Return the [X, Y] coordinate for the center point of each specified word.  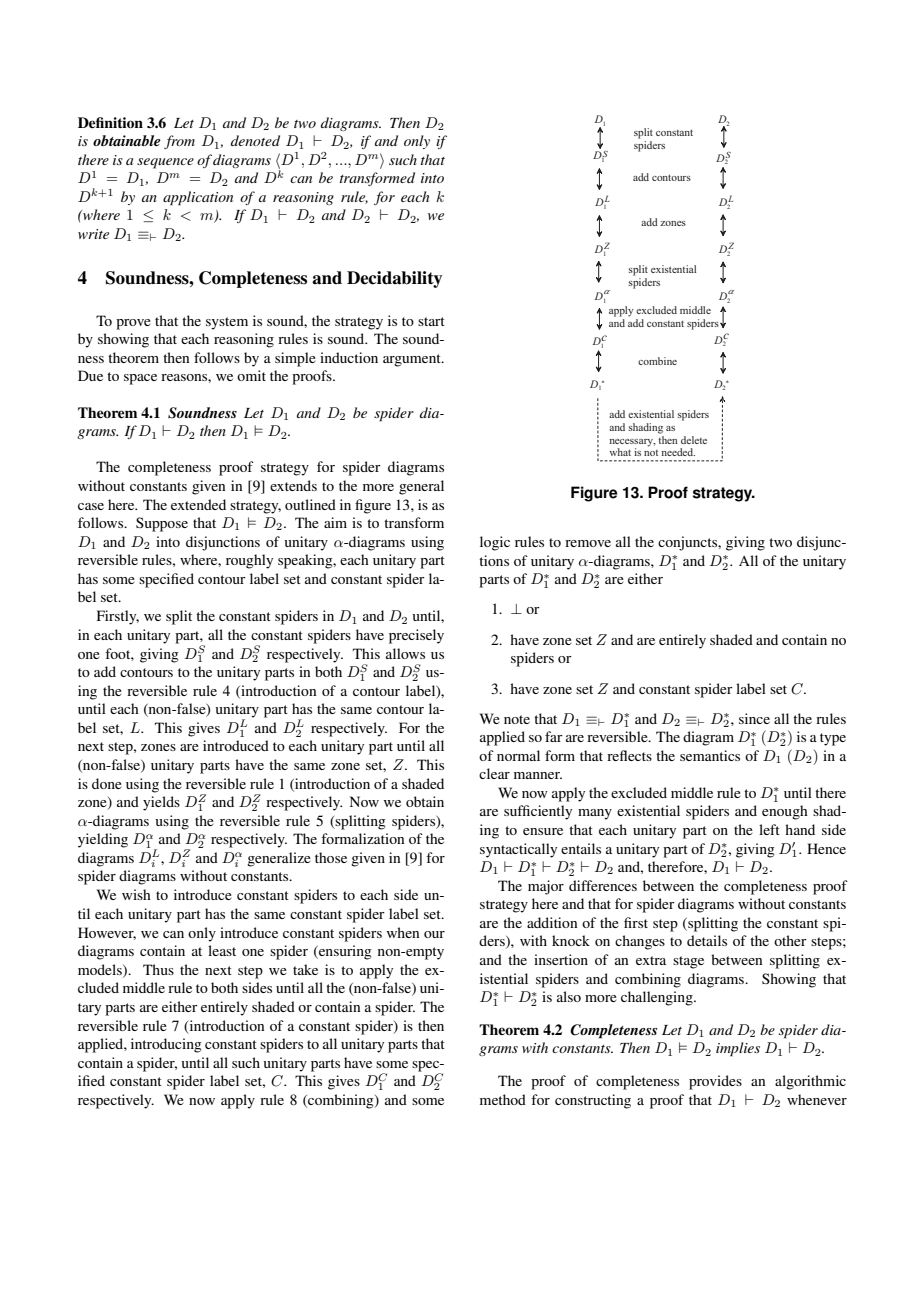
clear [494, 773]
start [431, 321]
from [179, 142]
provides [715, 1082]
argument [413, 360]
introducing [166, 1045]
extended [198, 504]
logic [495, 543]
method [503, 1099]
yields [161, 803]
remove [588, 543]
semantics [710, 755]
